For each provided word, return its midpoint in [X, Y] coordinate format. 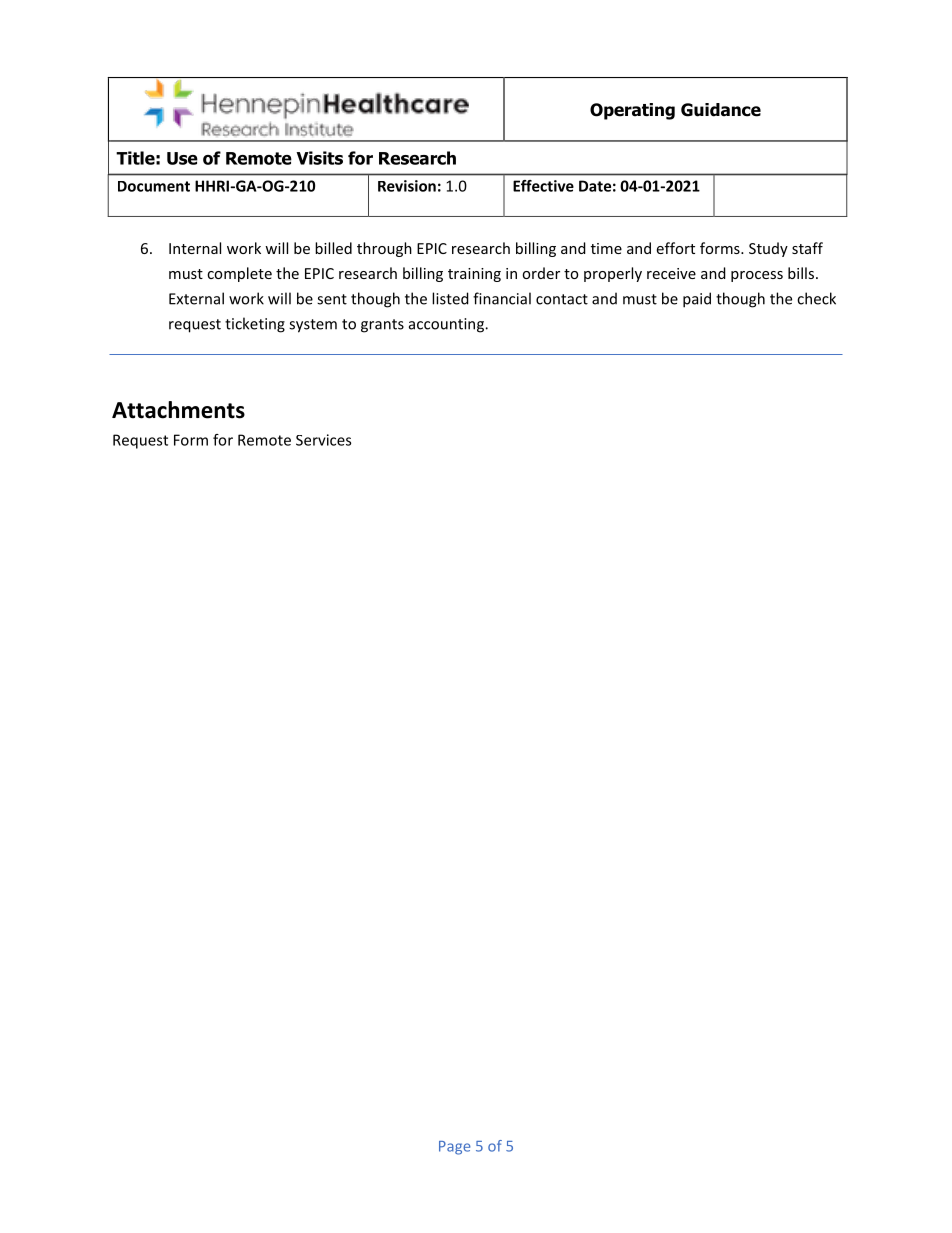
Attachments [178, 410]
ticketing [255, 325]
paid [697, 300]
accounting [447, 325]
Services [323, 440]
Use [182, 158]
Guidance [721, 110]
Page [455, 1148]
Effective [543, 186]
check [816, 298]
